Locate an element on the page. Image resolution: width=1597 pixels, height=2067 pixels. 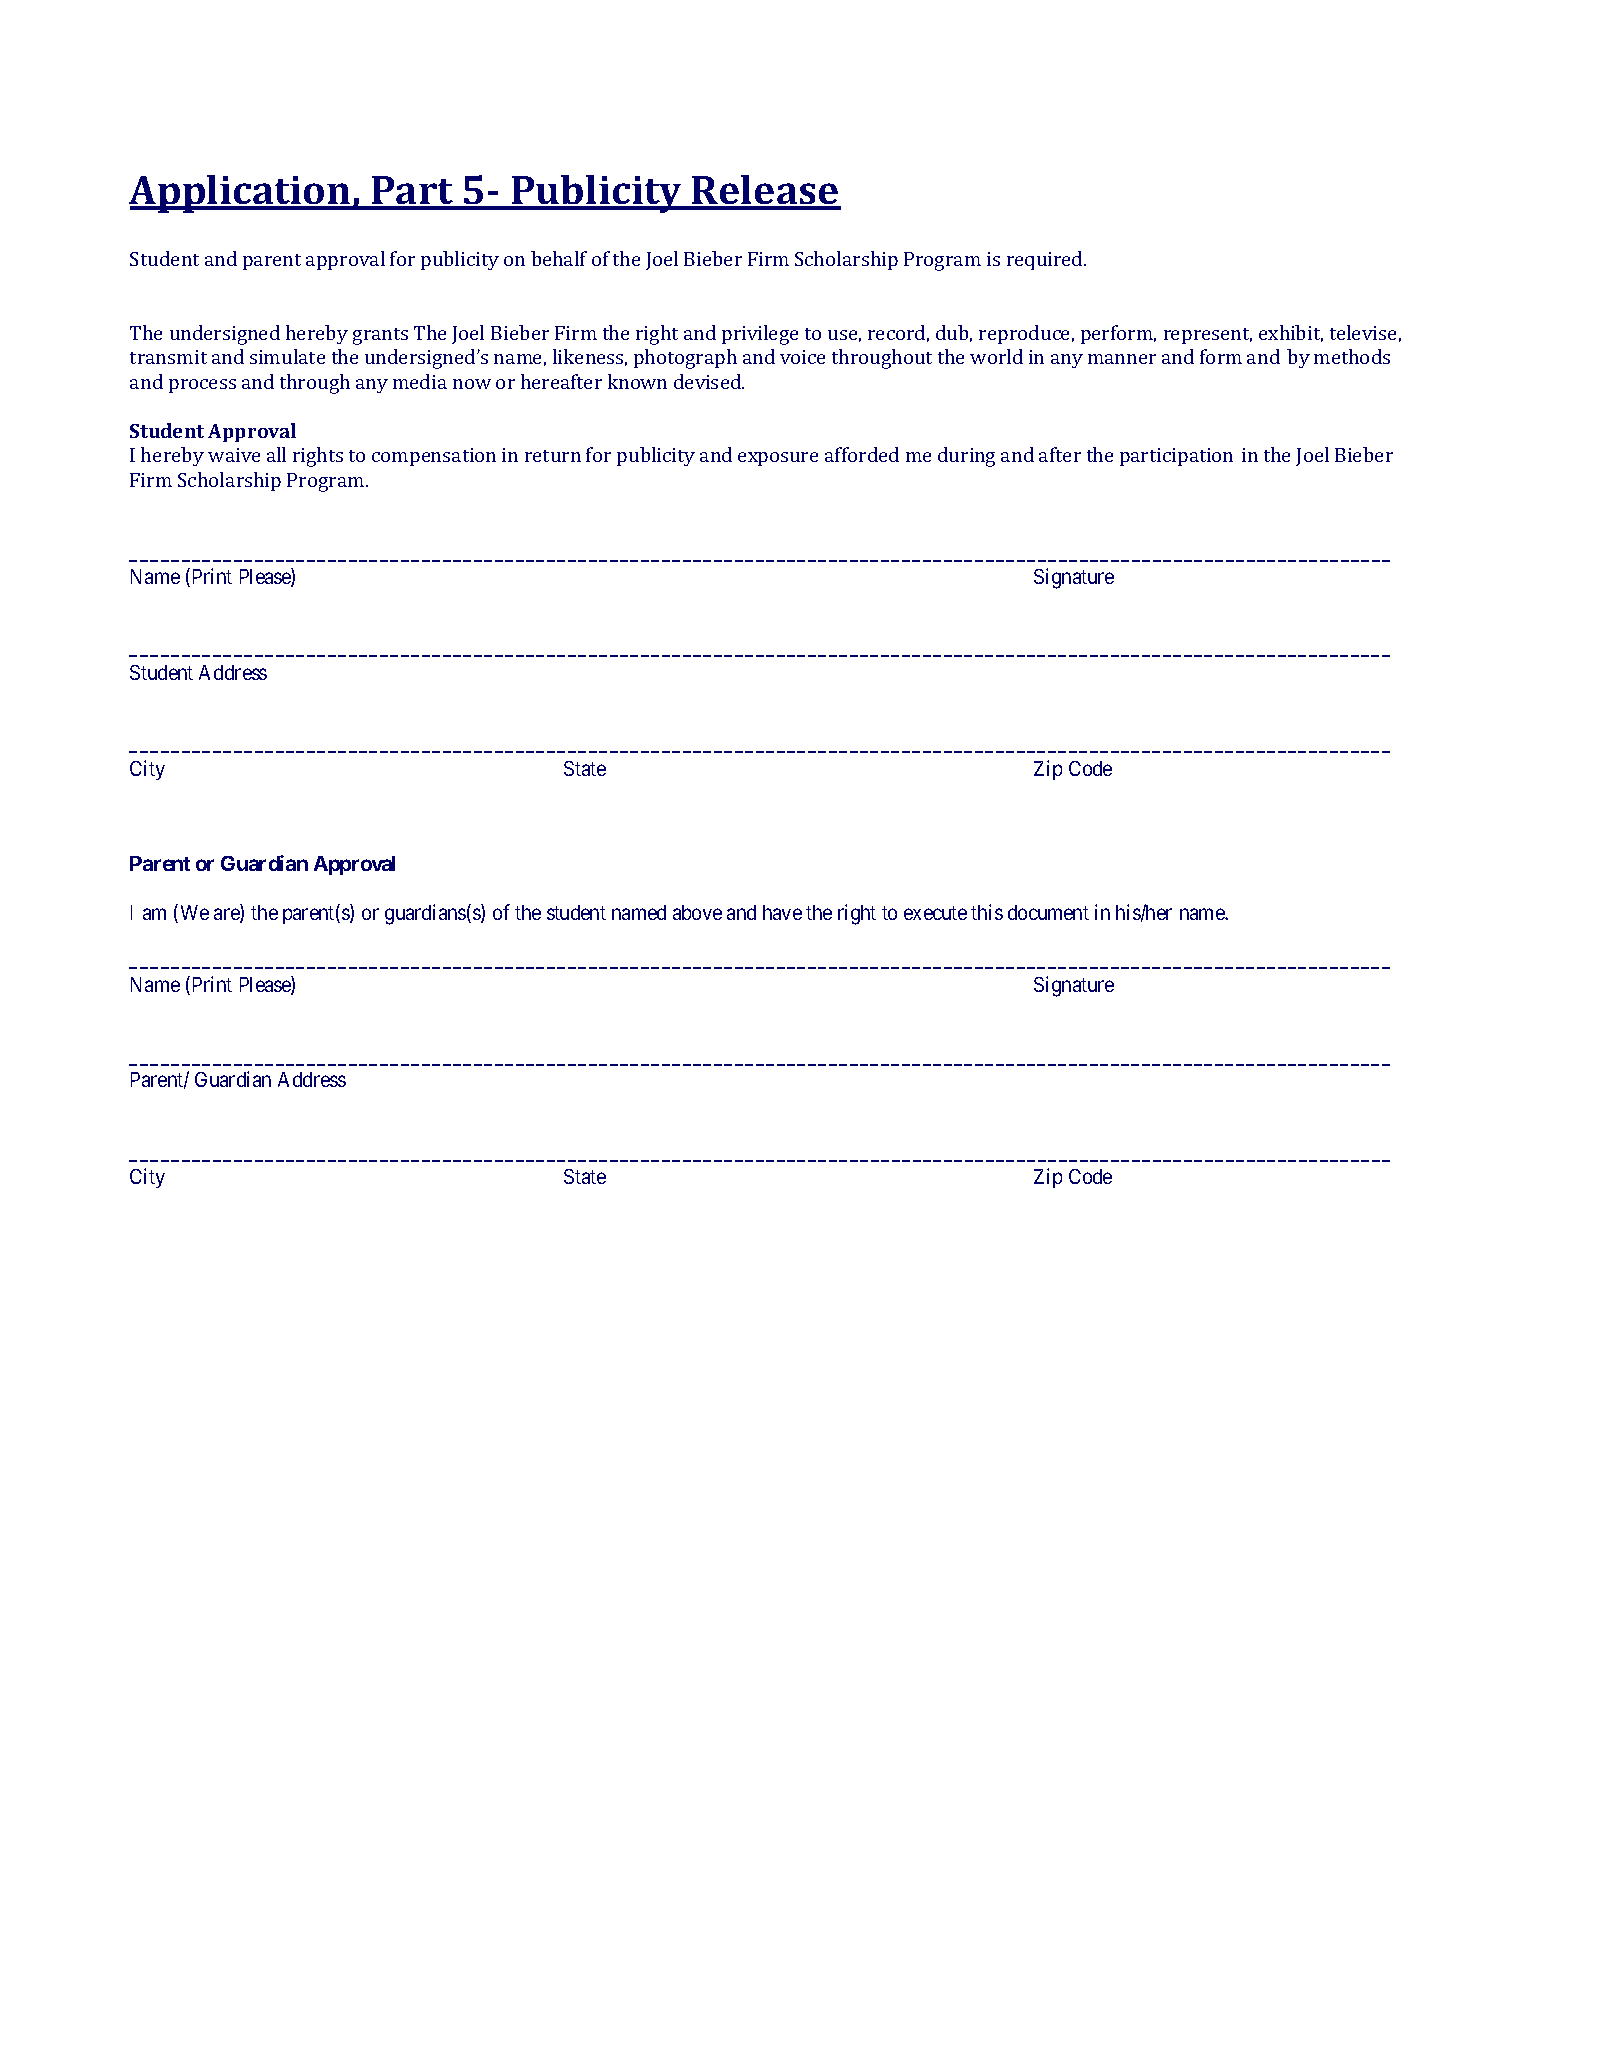
during is located at coordinates (966, 457).
